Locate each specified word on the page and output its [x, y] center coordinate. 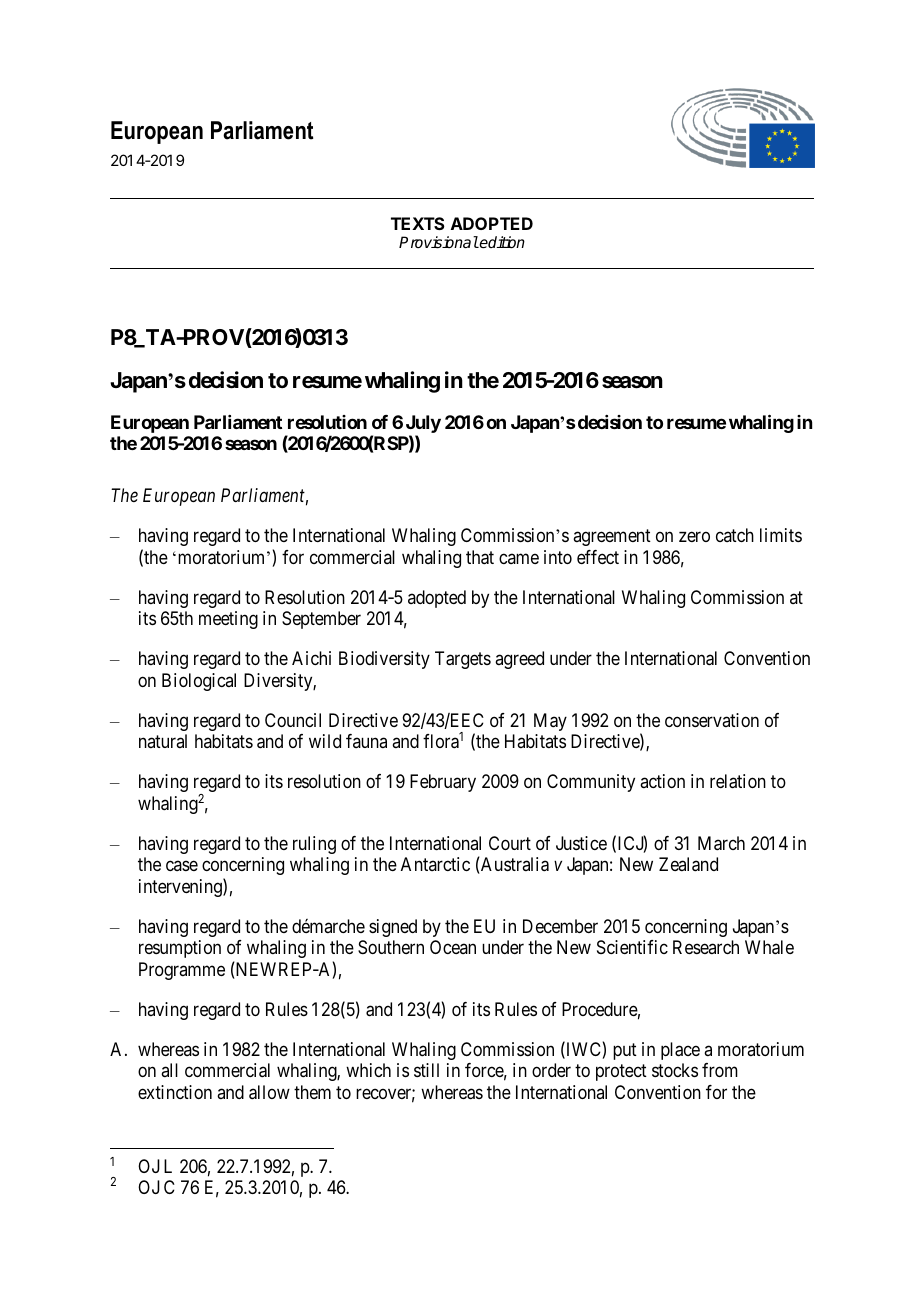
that [480, 557]
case [182, 866]
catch [735, 535]
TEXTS [418, 223]
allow [269, 1092]
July [423, 425]
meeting [228, 620]
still [426, 1070]
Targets [463, 660]
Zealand [688, 864]
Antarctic [435, 864]
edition [501, 242]
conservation [712, 720]
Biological [199, 682]
